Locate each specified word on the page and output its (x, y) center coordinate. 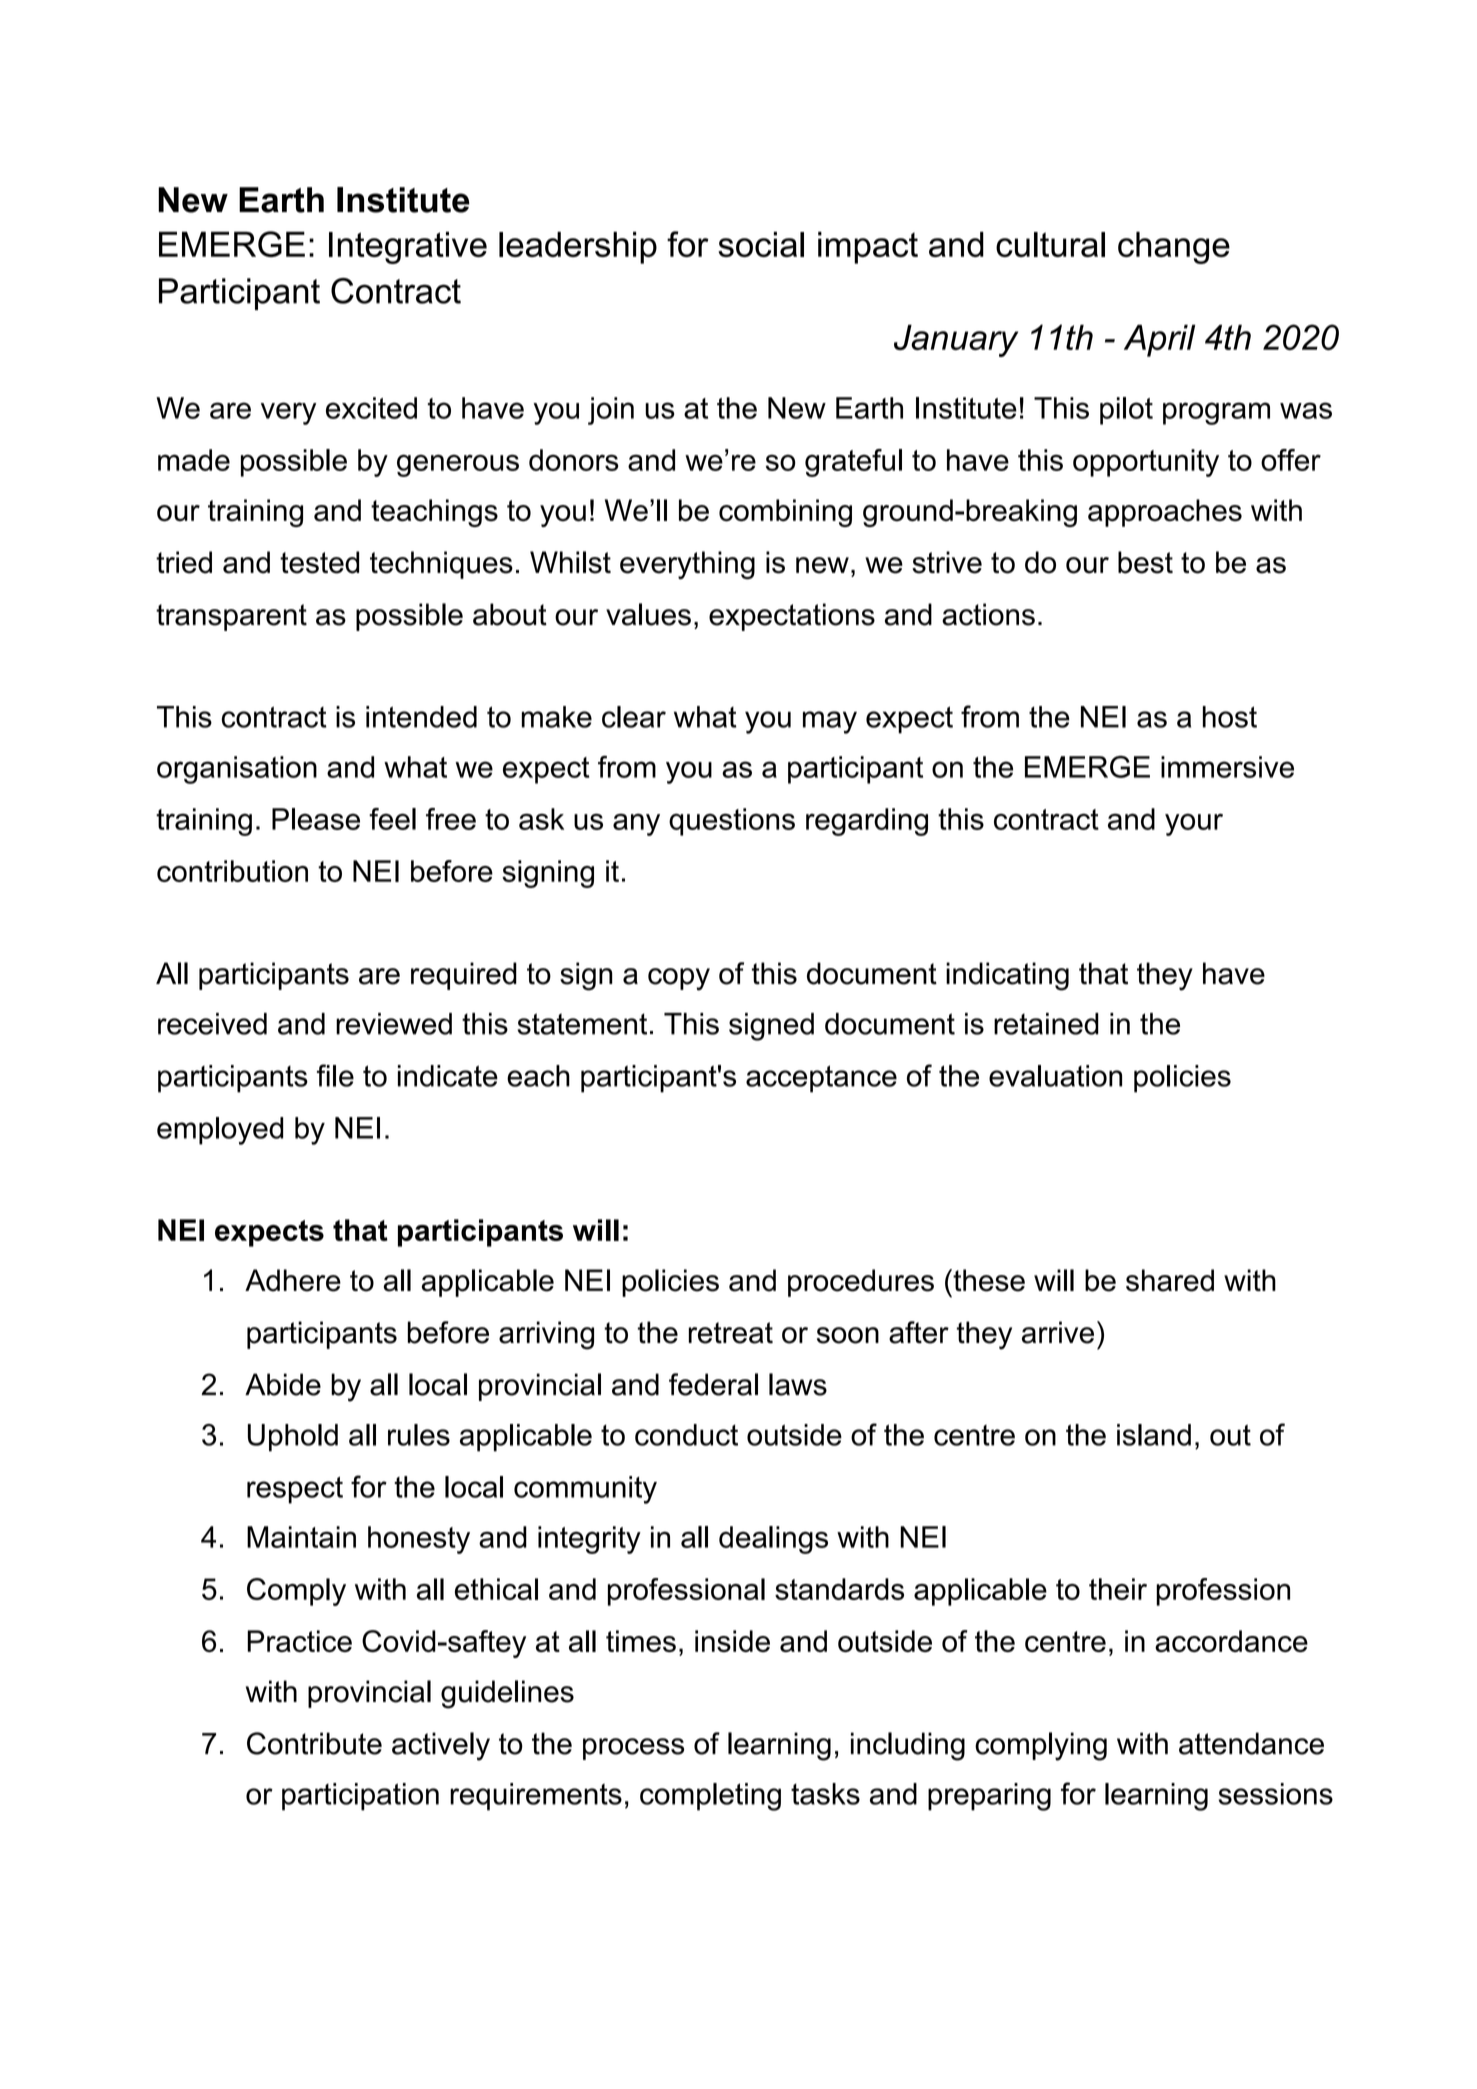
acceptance (821, 1079)
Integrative (408, 247)
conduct (686, 1435)
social (761, 244)
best (1145, 562)
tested (319, 562)
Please (316, 819)
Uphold (293, 1438)
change (1174, 247)
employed (220, 1131)
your (1194, 824)
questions (732, 822)
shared (1170, 1280)
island (1154, 1435)
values (648, 614)
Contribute (314, 1743)
